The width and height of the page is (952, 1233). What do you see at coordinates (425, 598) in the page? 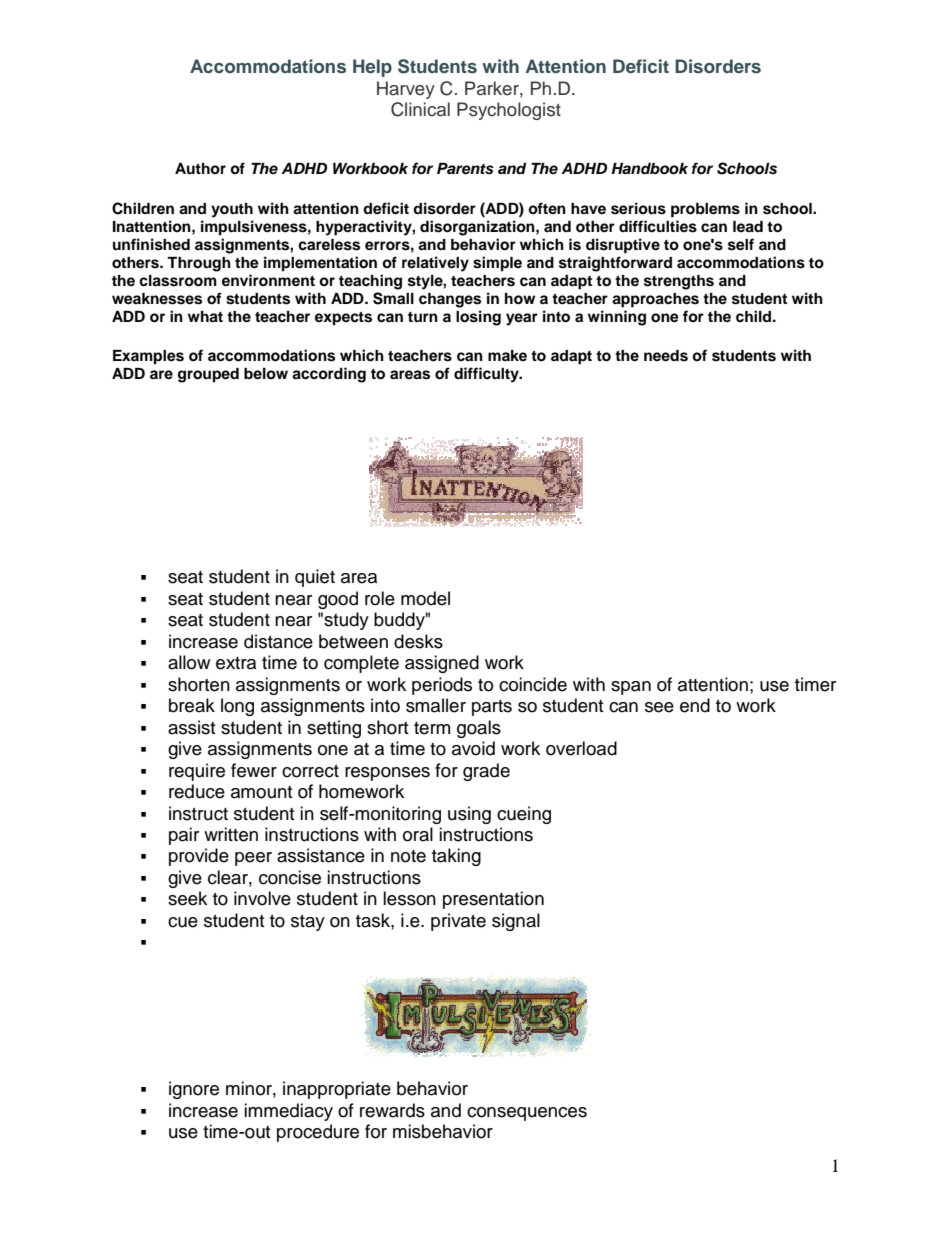
I see `model` at bounding box center [425, 598].
